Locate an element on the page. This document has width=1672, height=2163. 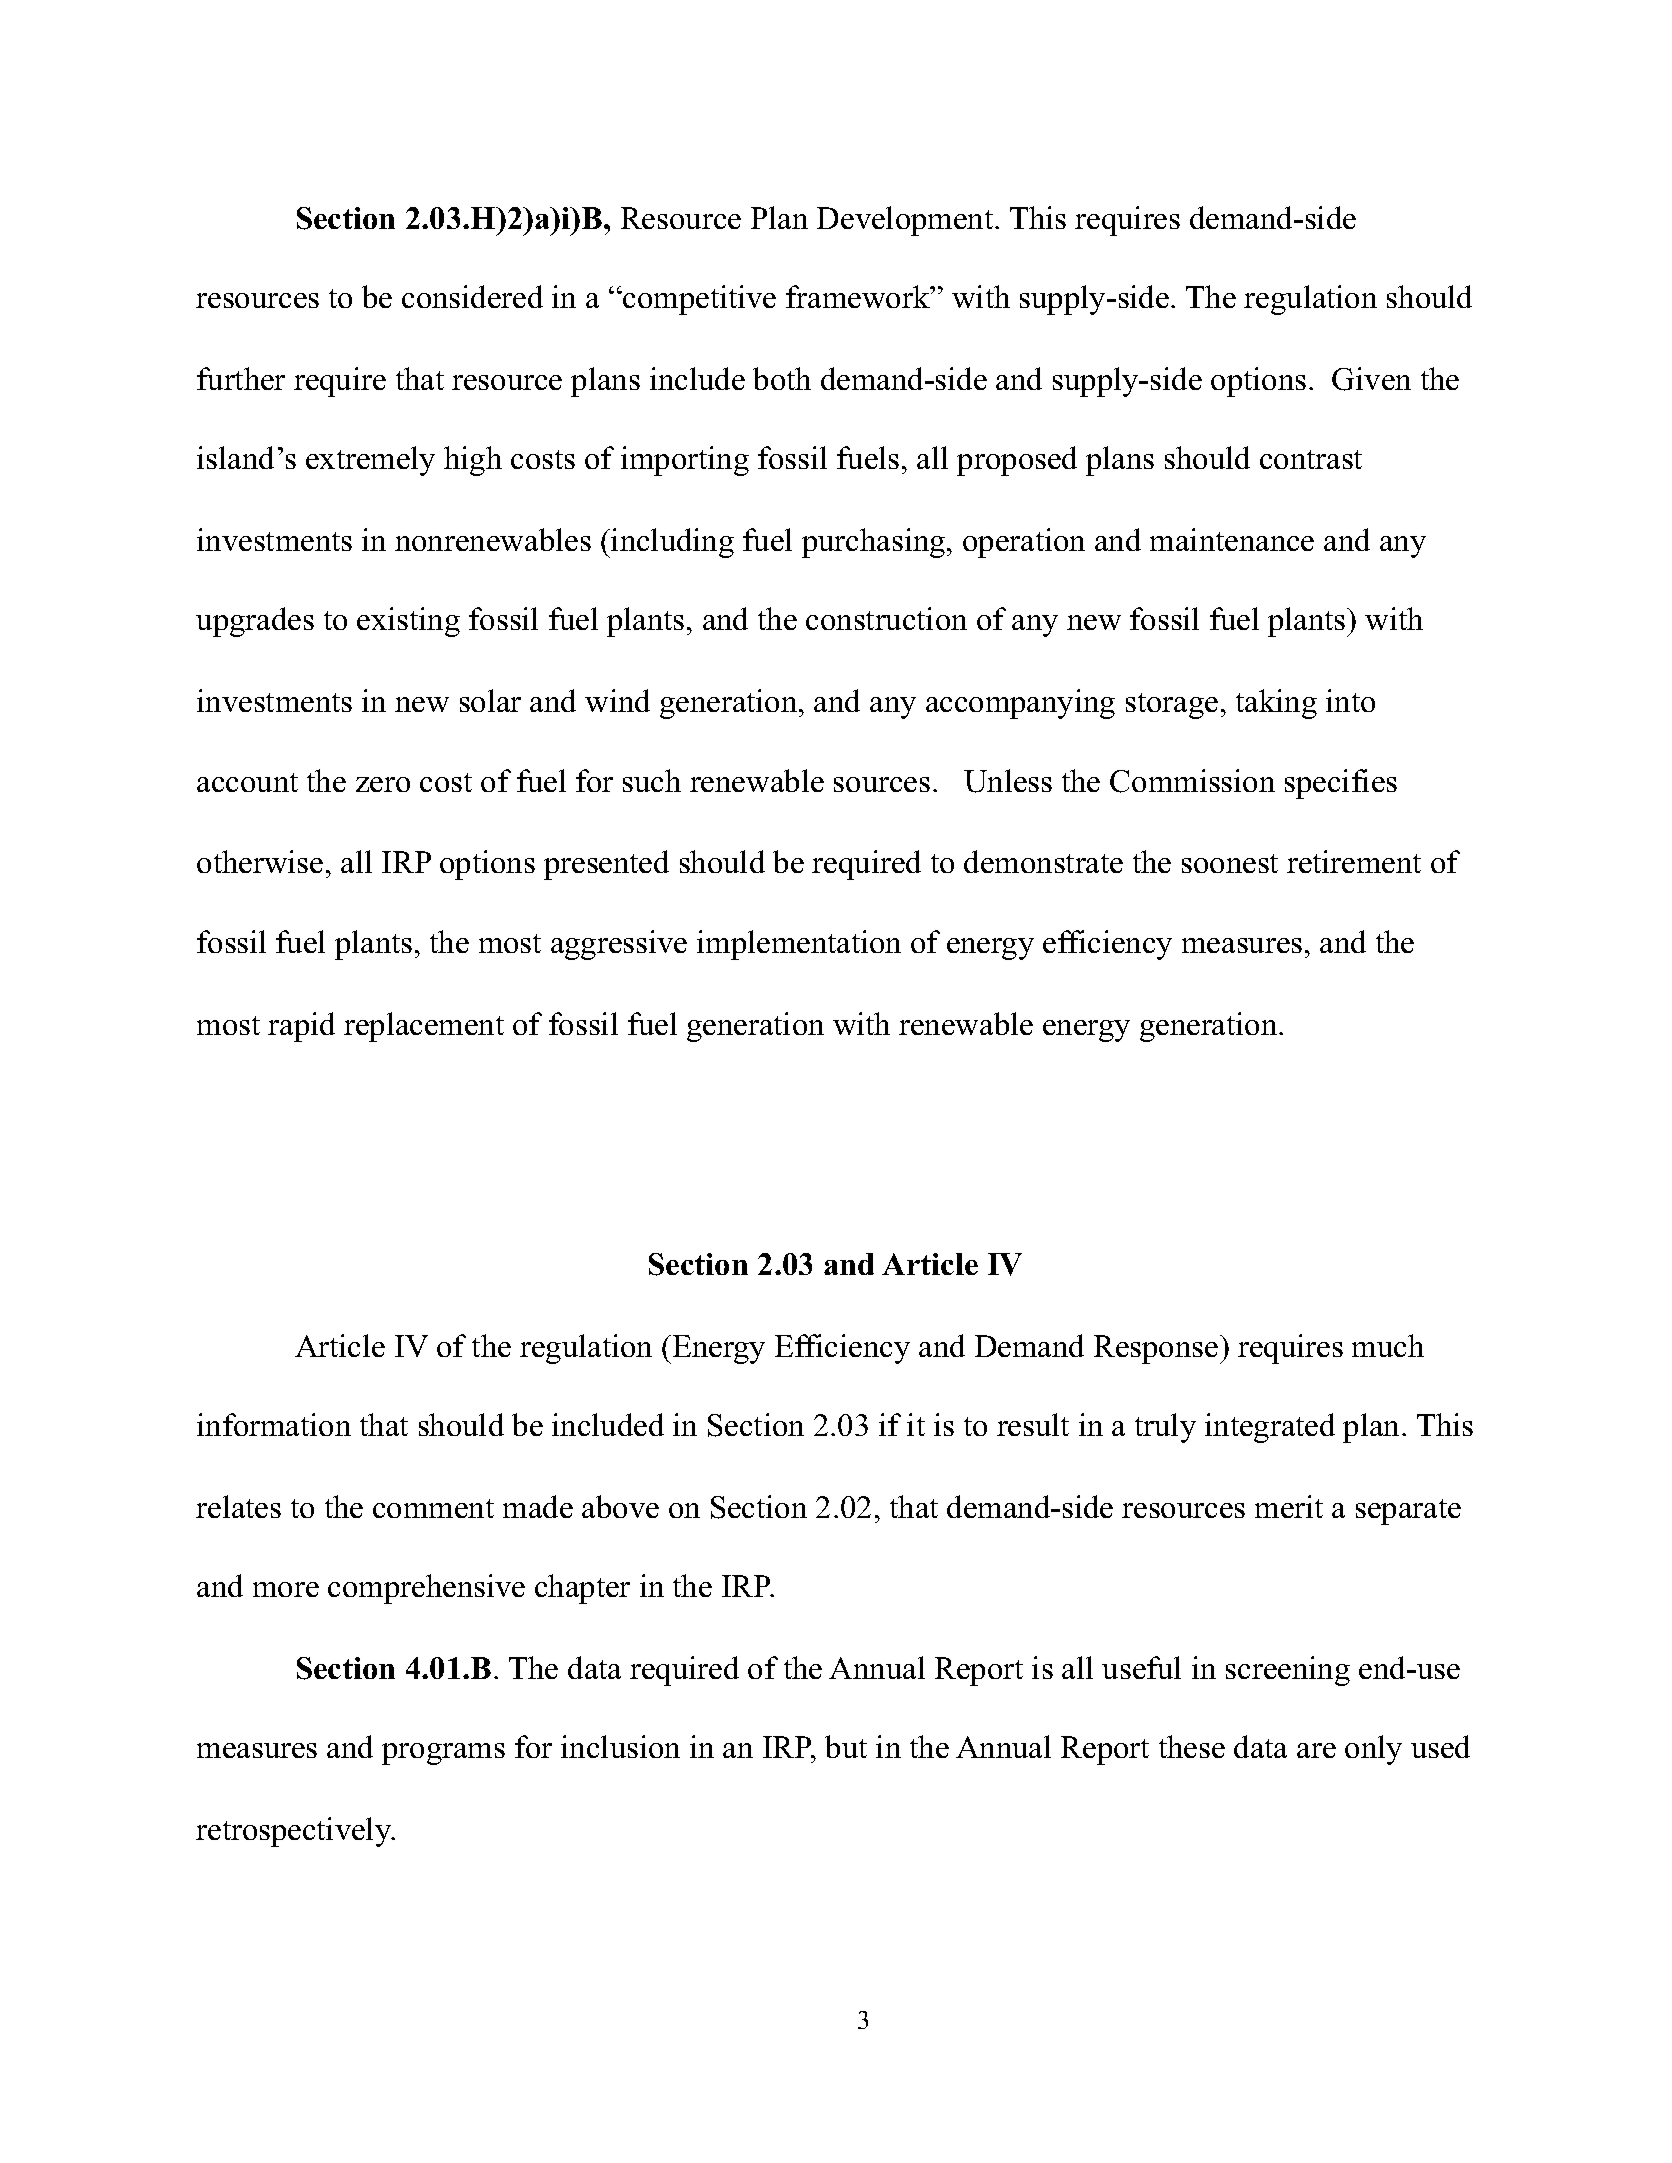
further is located at coordinates (241, 378).
